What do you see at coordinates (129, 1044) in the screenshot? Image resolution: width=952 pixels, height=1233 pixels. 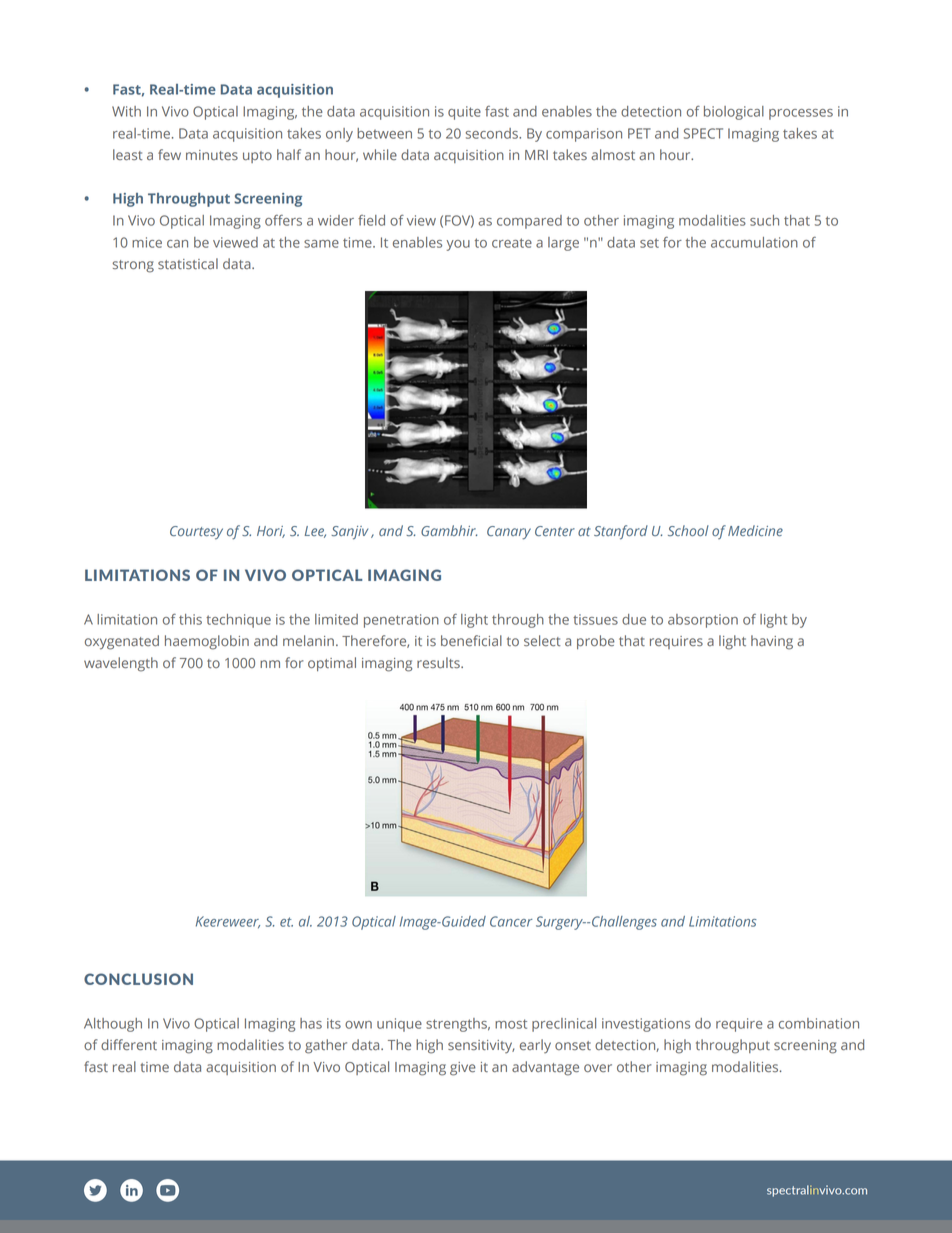 I see `different` at bounding box center [129, 1044].
